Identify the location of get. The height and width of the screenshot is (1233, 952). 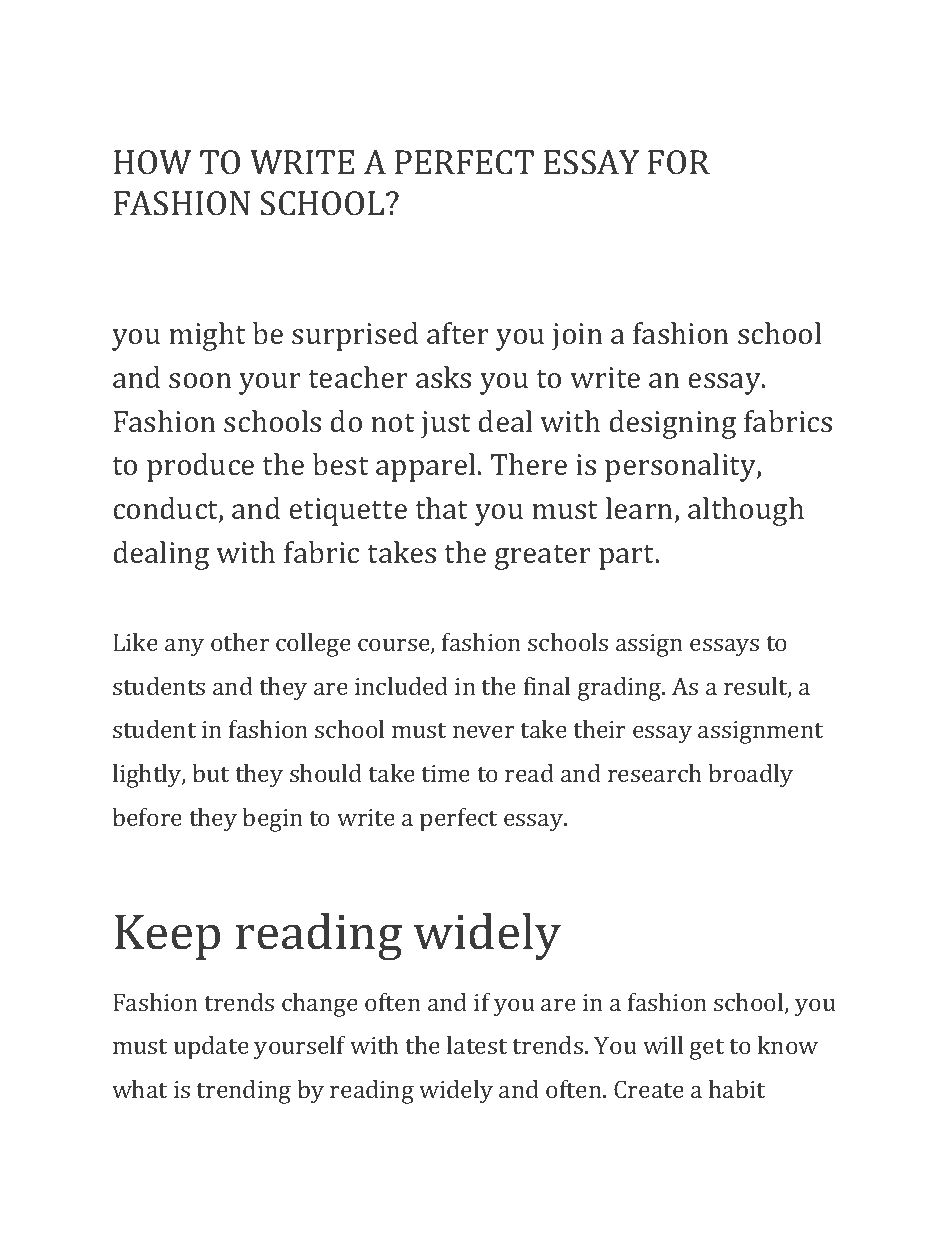
(707, 1049).
